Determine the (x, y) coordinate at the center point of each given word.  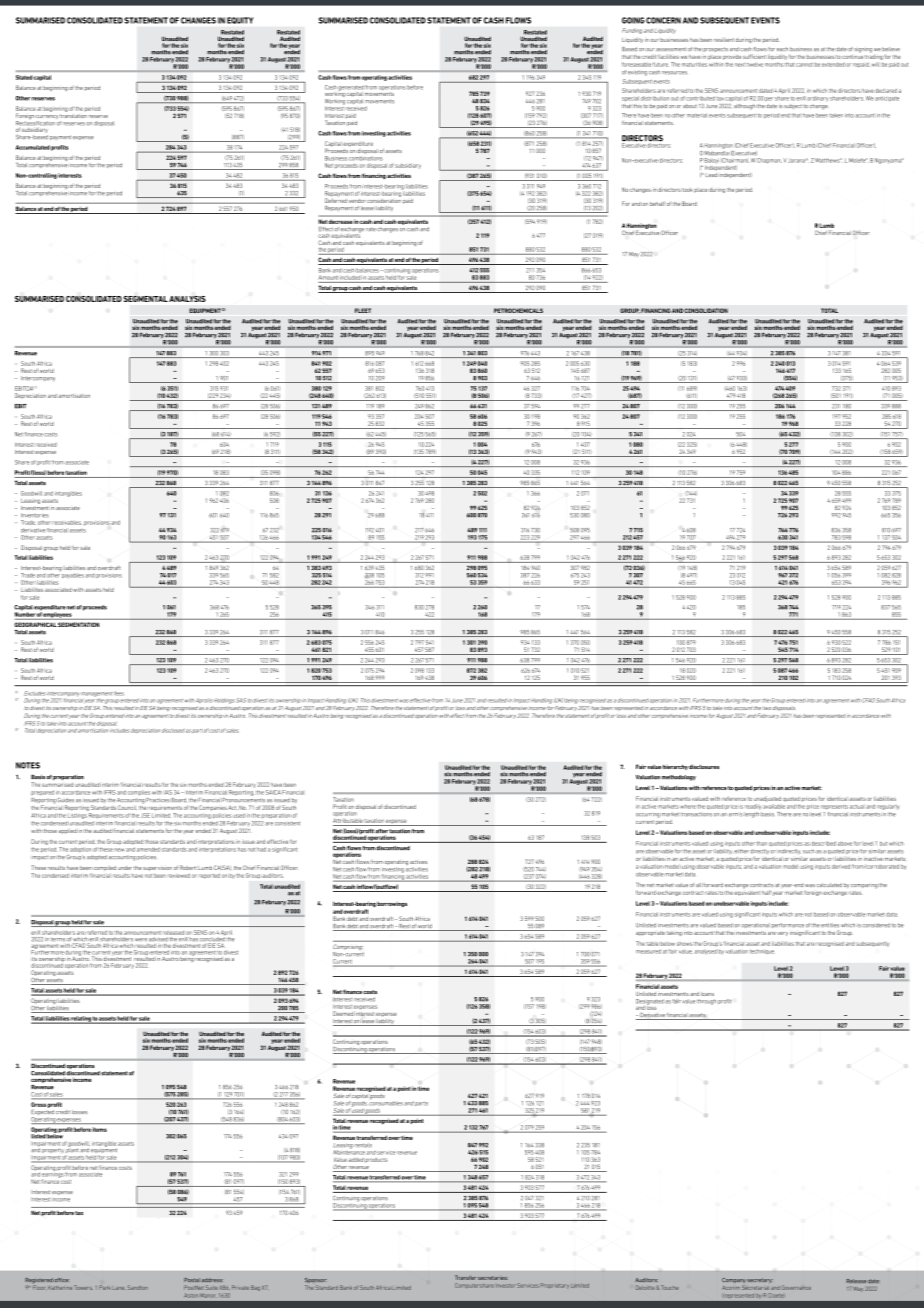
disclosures (704, 766)
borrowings (392, 904)
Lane (118, 1288)
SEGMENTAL (145, 299)
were (141, 940)
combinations (366, 158)
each (782, 49)
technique (762, 951)
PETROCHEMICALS (518, 310)
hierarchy (675, 767)
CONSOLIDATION (706, 310)
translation (73, 114)
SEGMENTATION (78, 624)
